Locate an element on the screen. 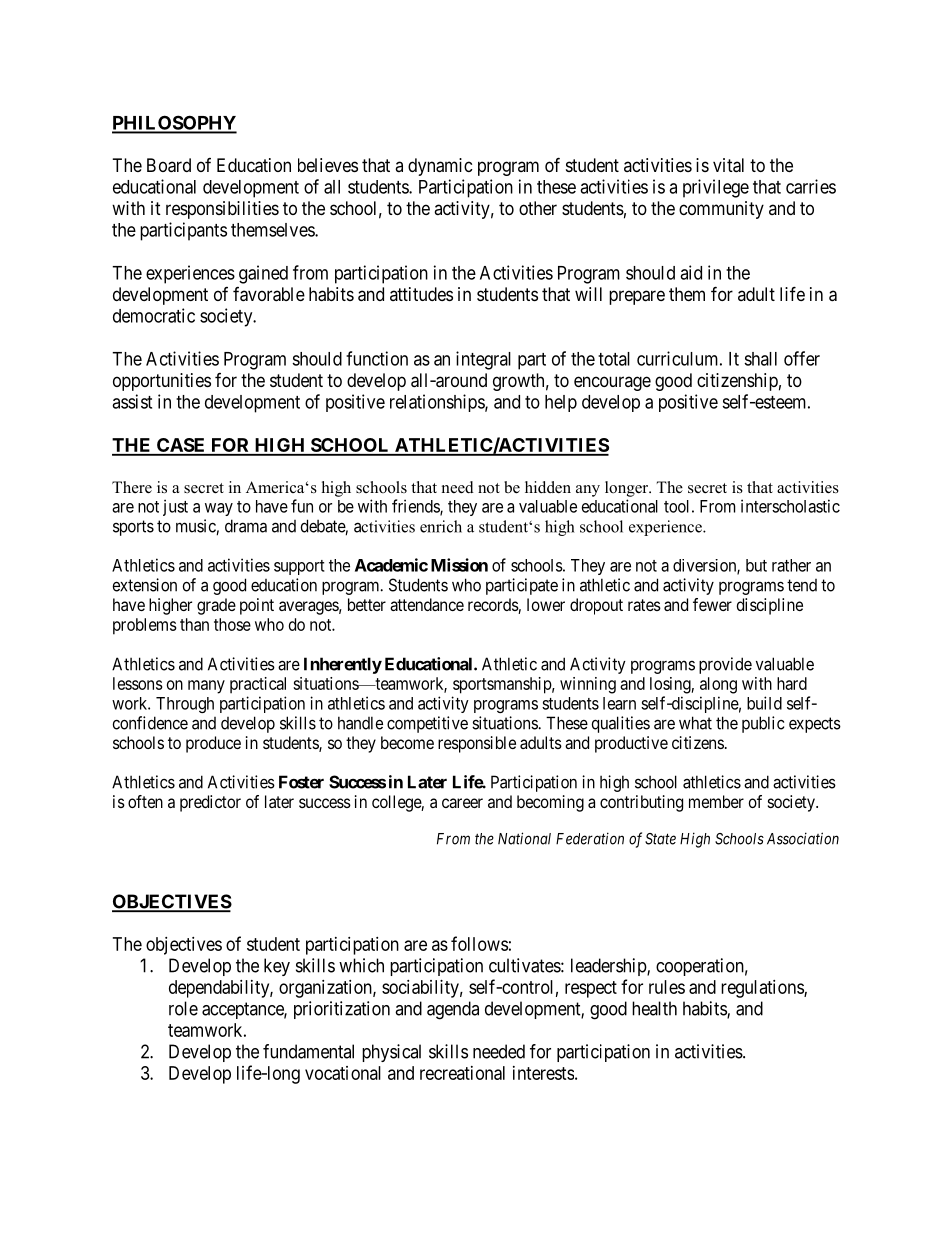 This screenshot has width=952, height=1233. member is located at coordinates (716, 801).
